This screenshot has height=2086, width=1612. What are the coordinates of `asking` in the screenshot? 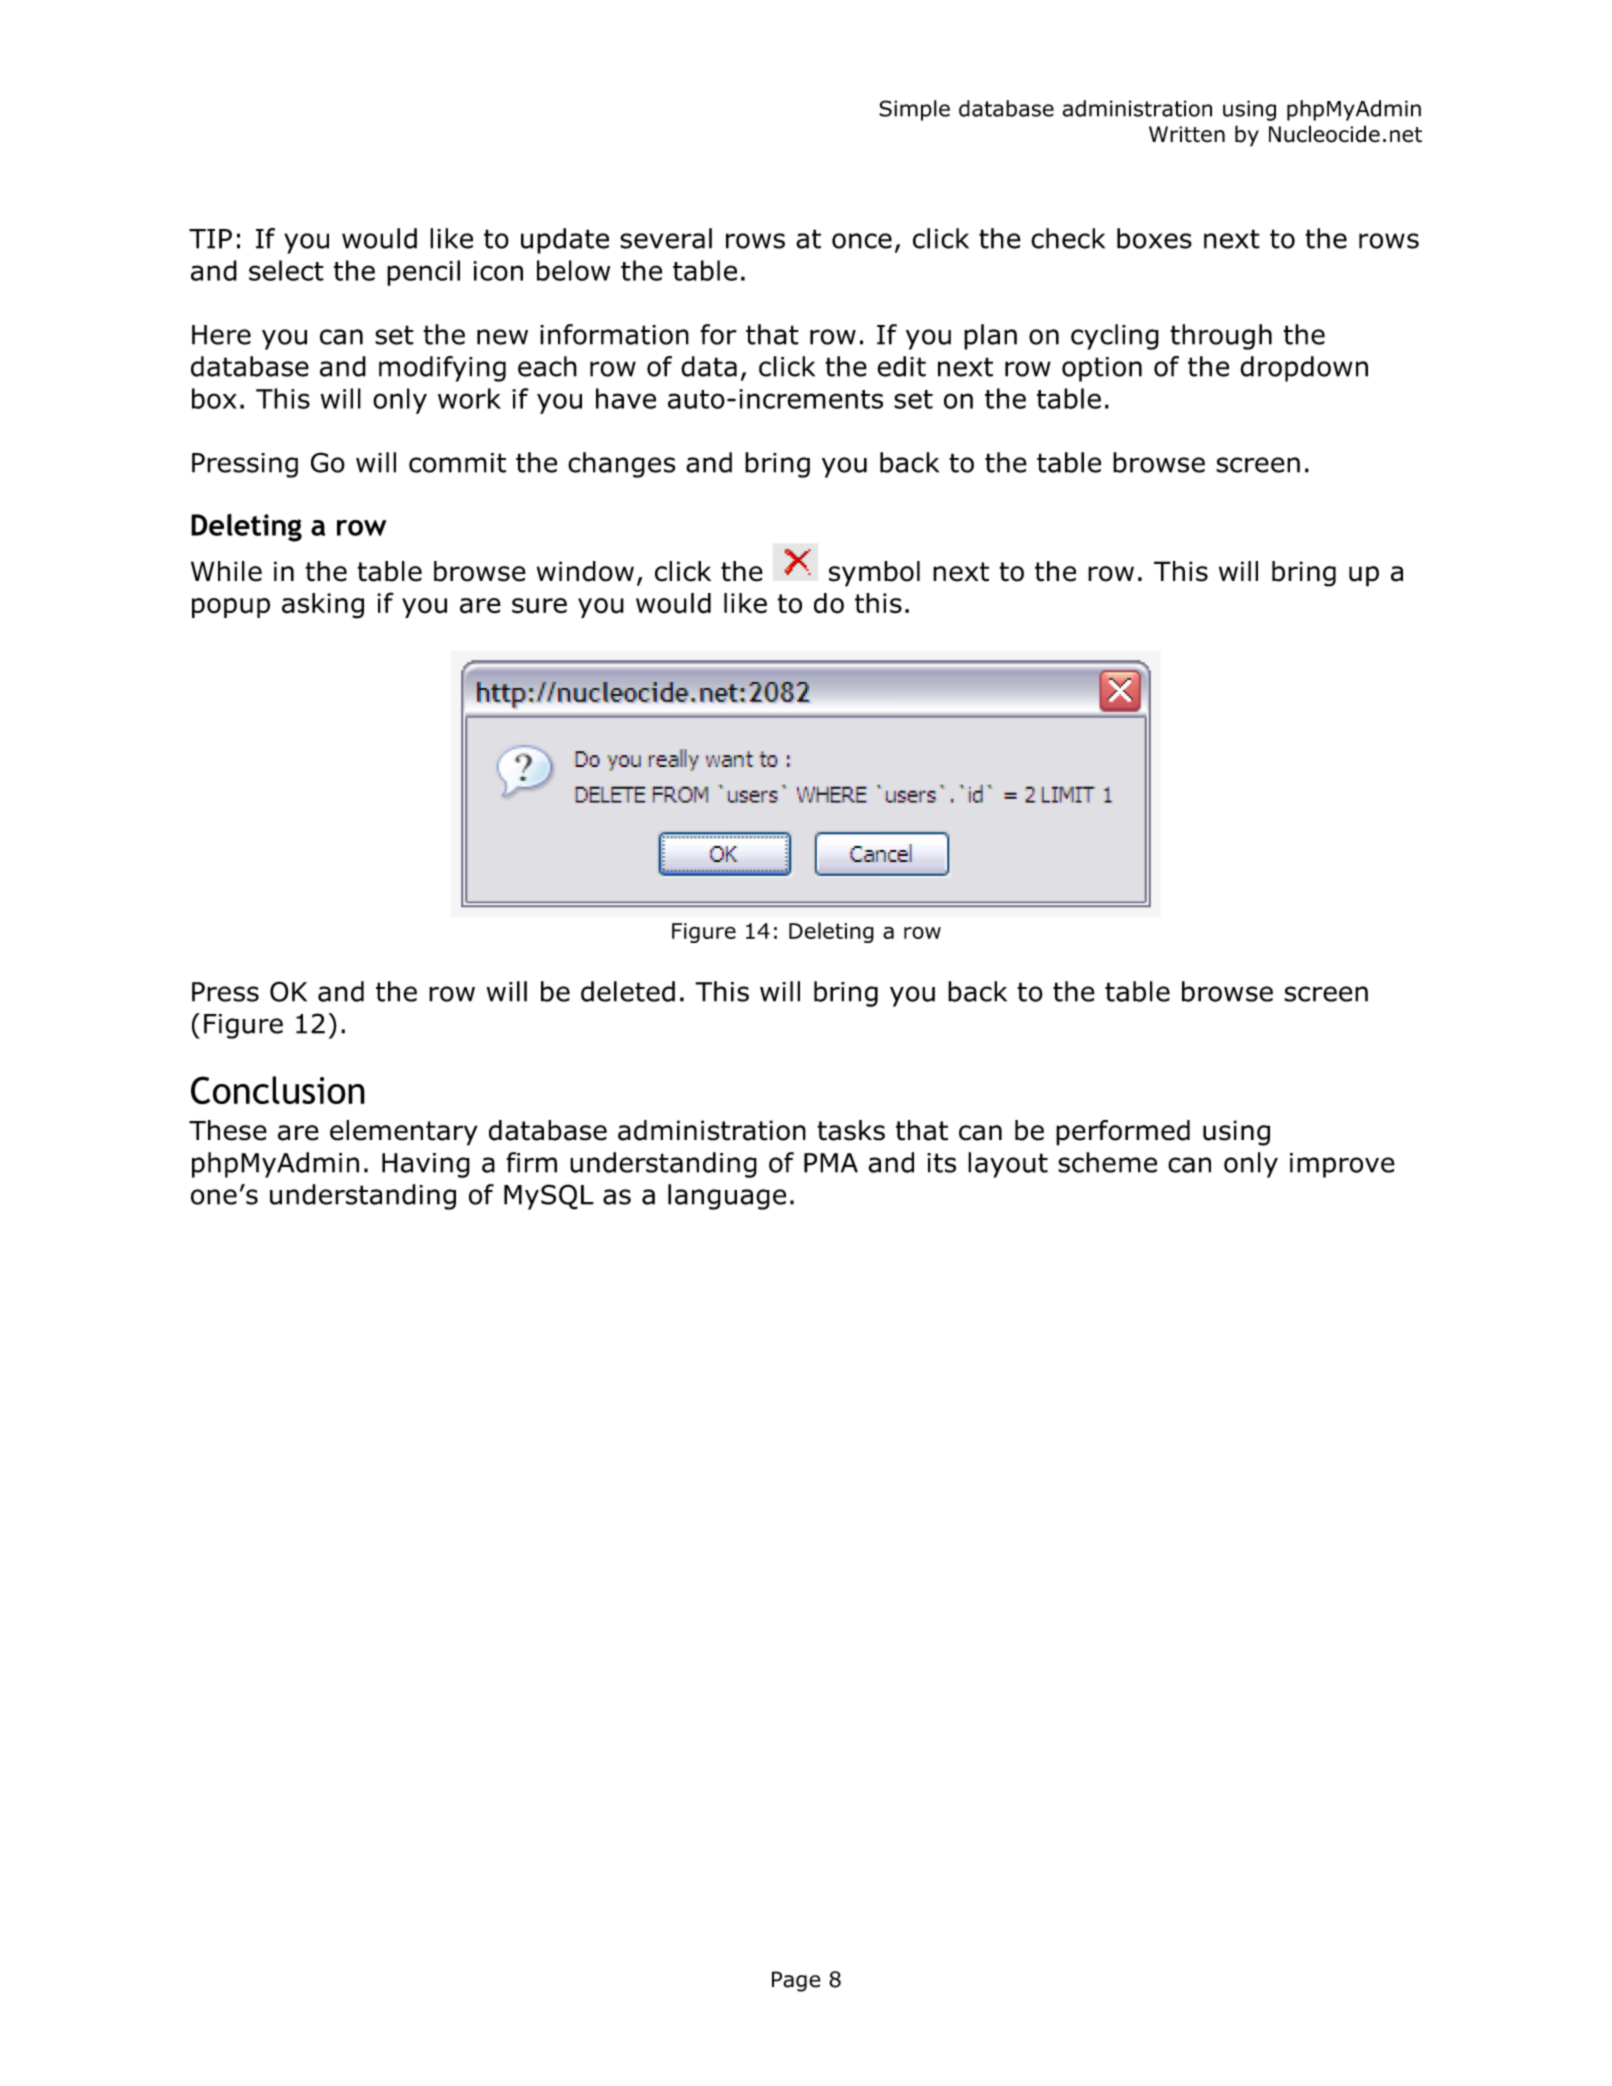 It's located at (323, 606).
